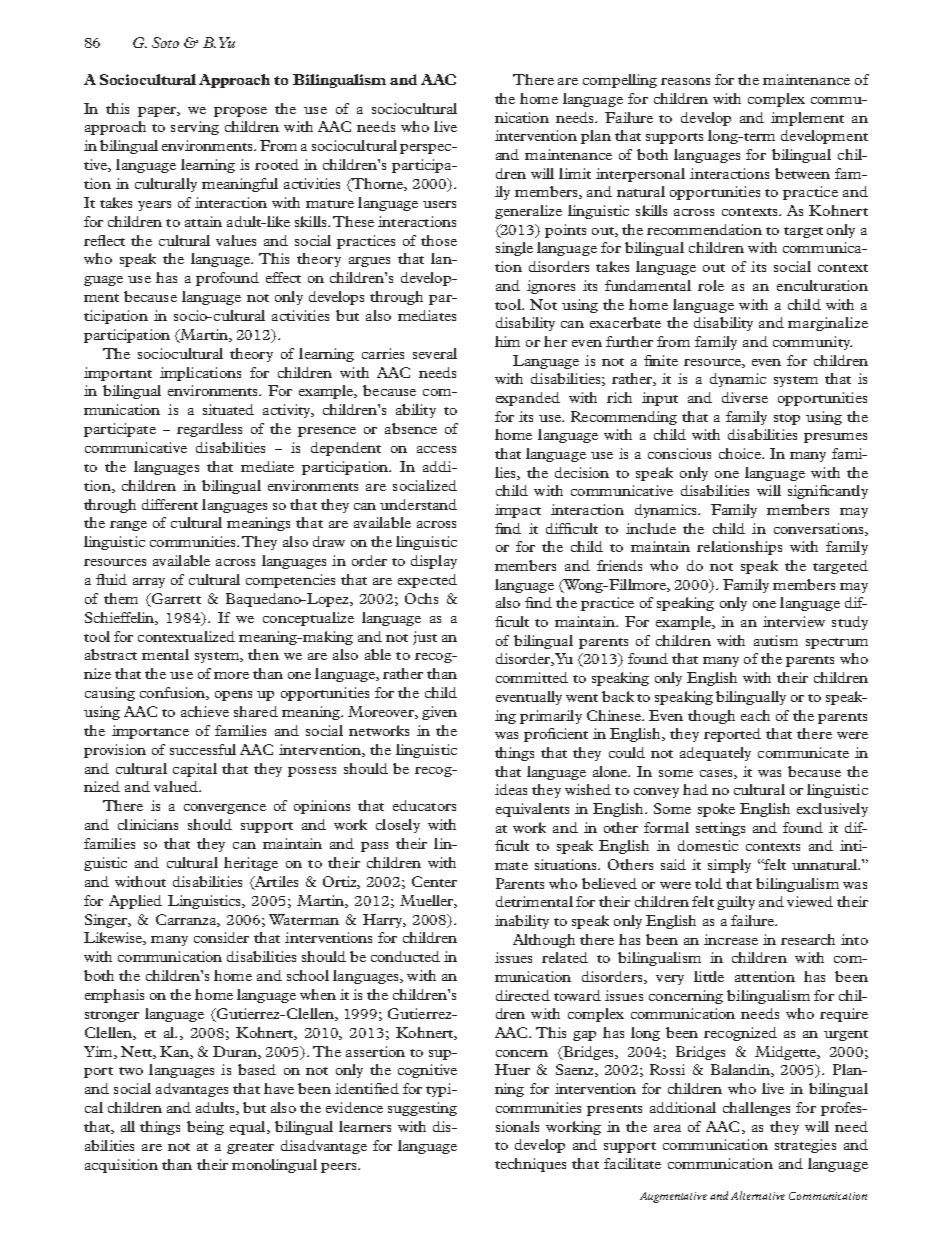  What do you see at coordinates (620, 81) in the screenshot?
I see `compelling` at bounding box center [620, 81].
